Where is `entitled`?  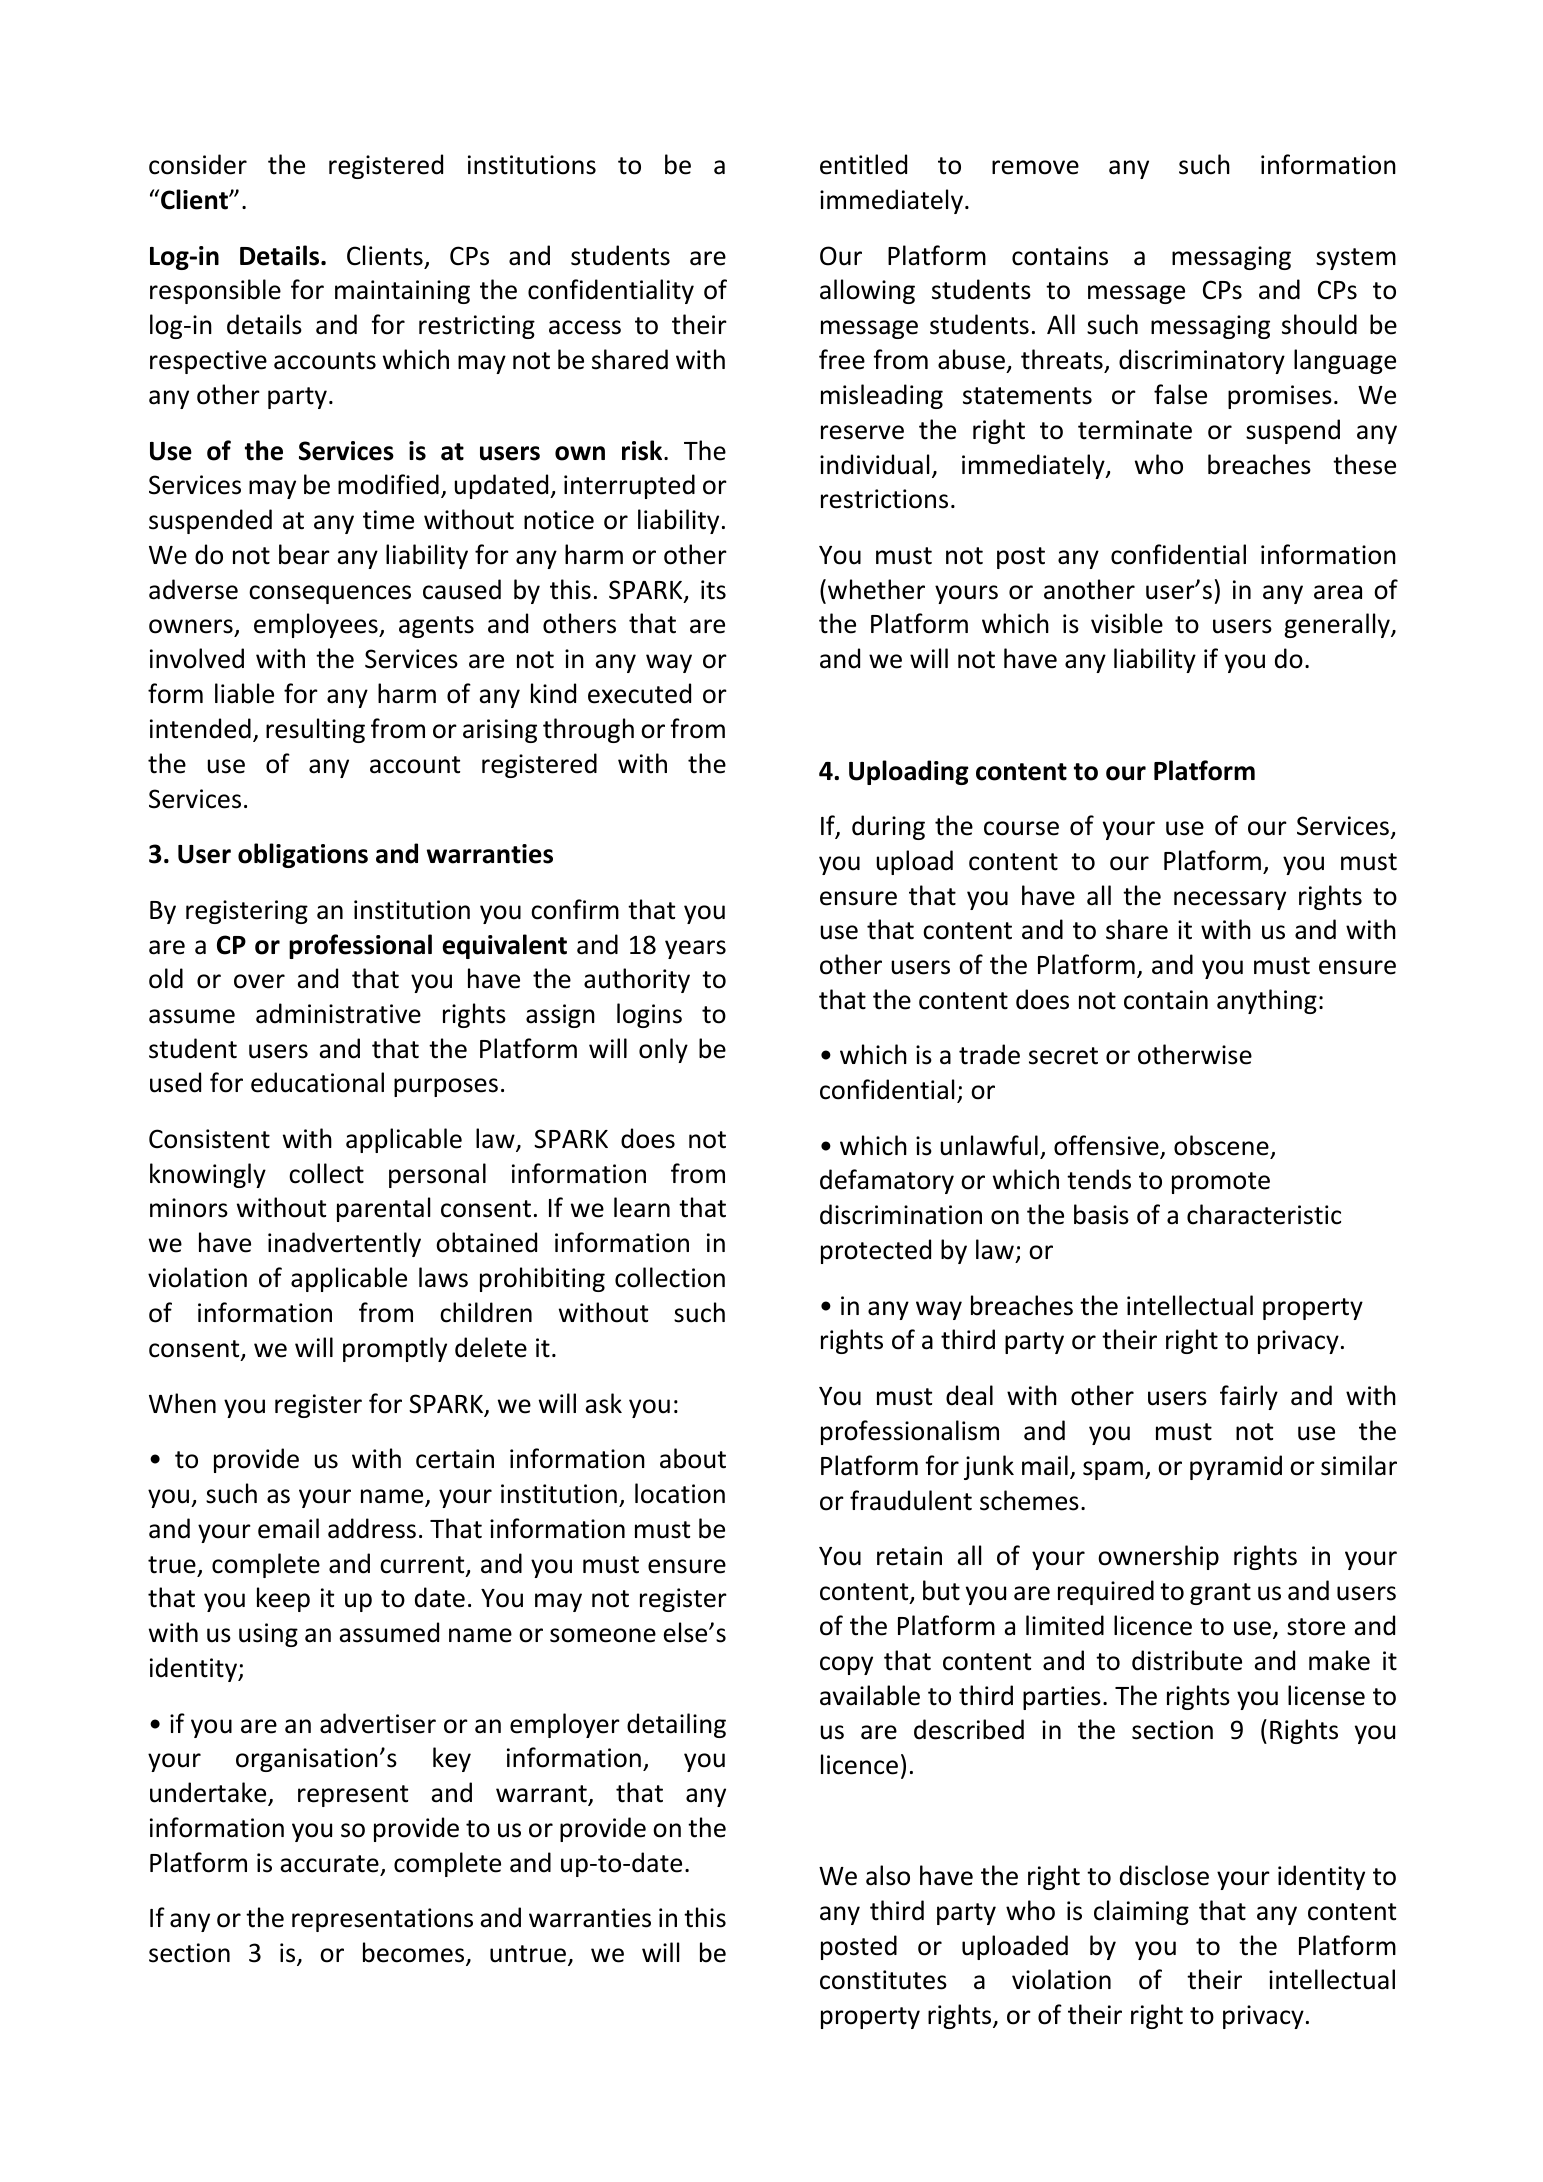 entitled is located at coordinates (863, 164).
